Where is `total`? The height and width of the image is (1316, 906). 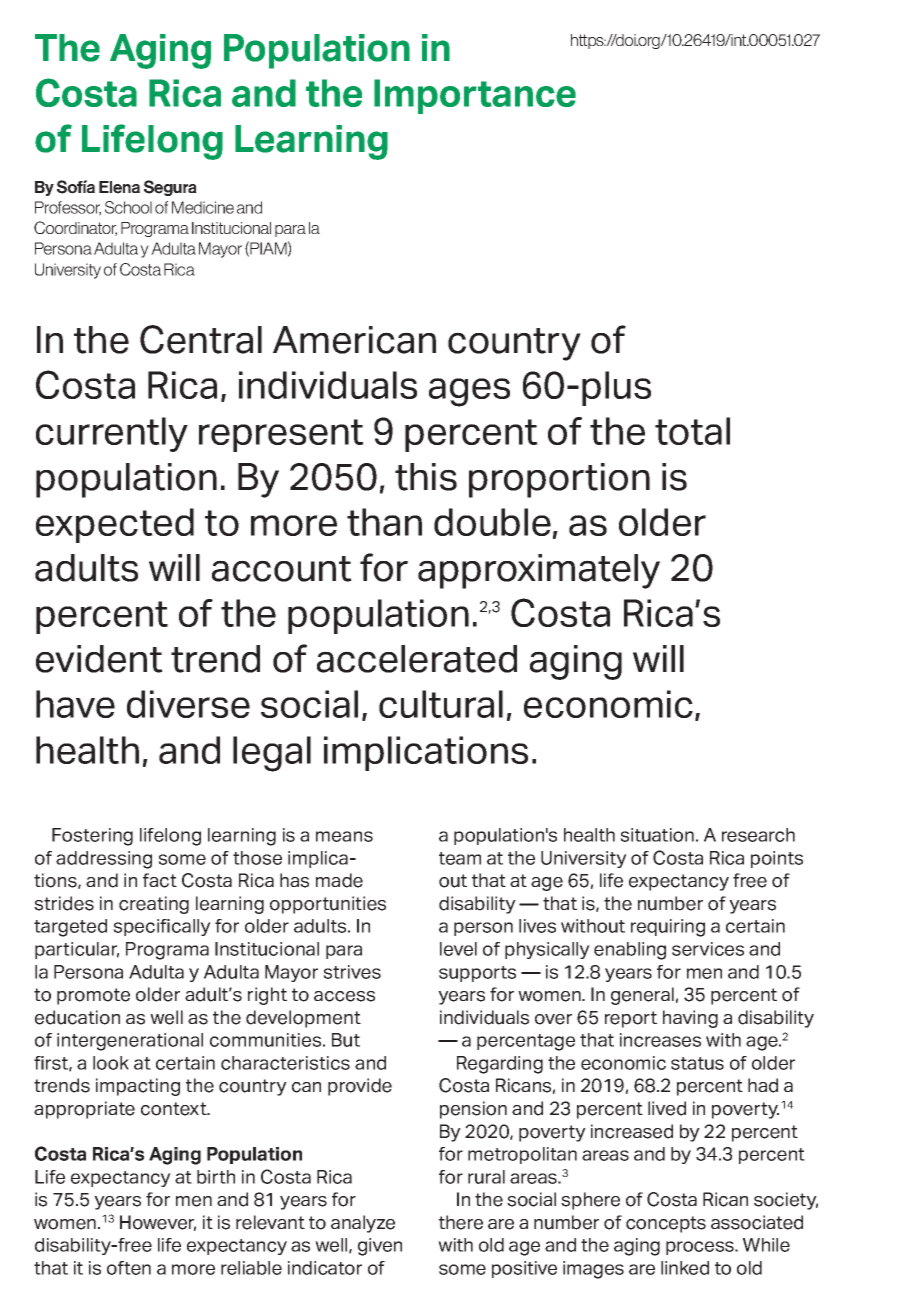
total is located at coordinates (692, 431).
